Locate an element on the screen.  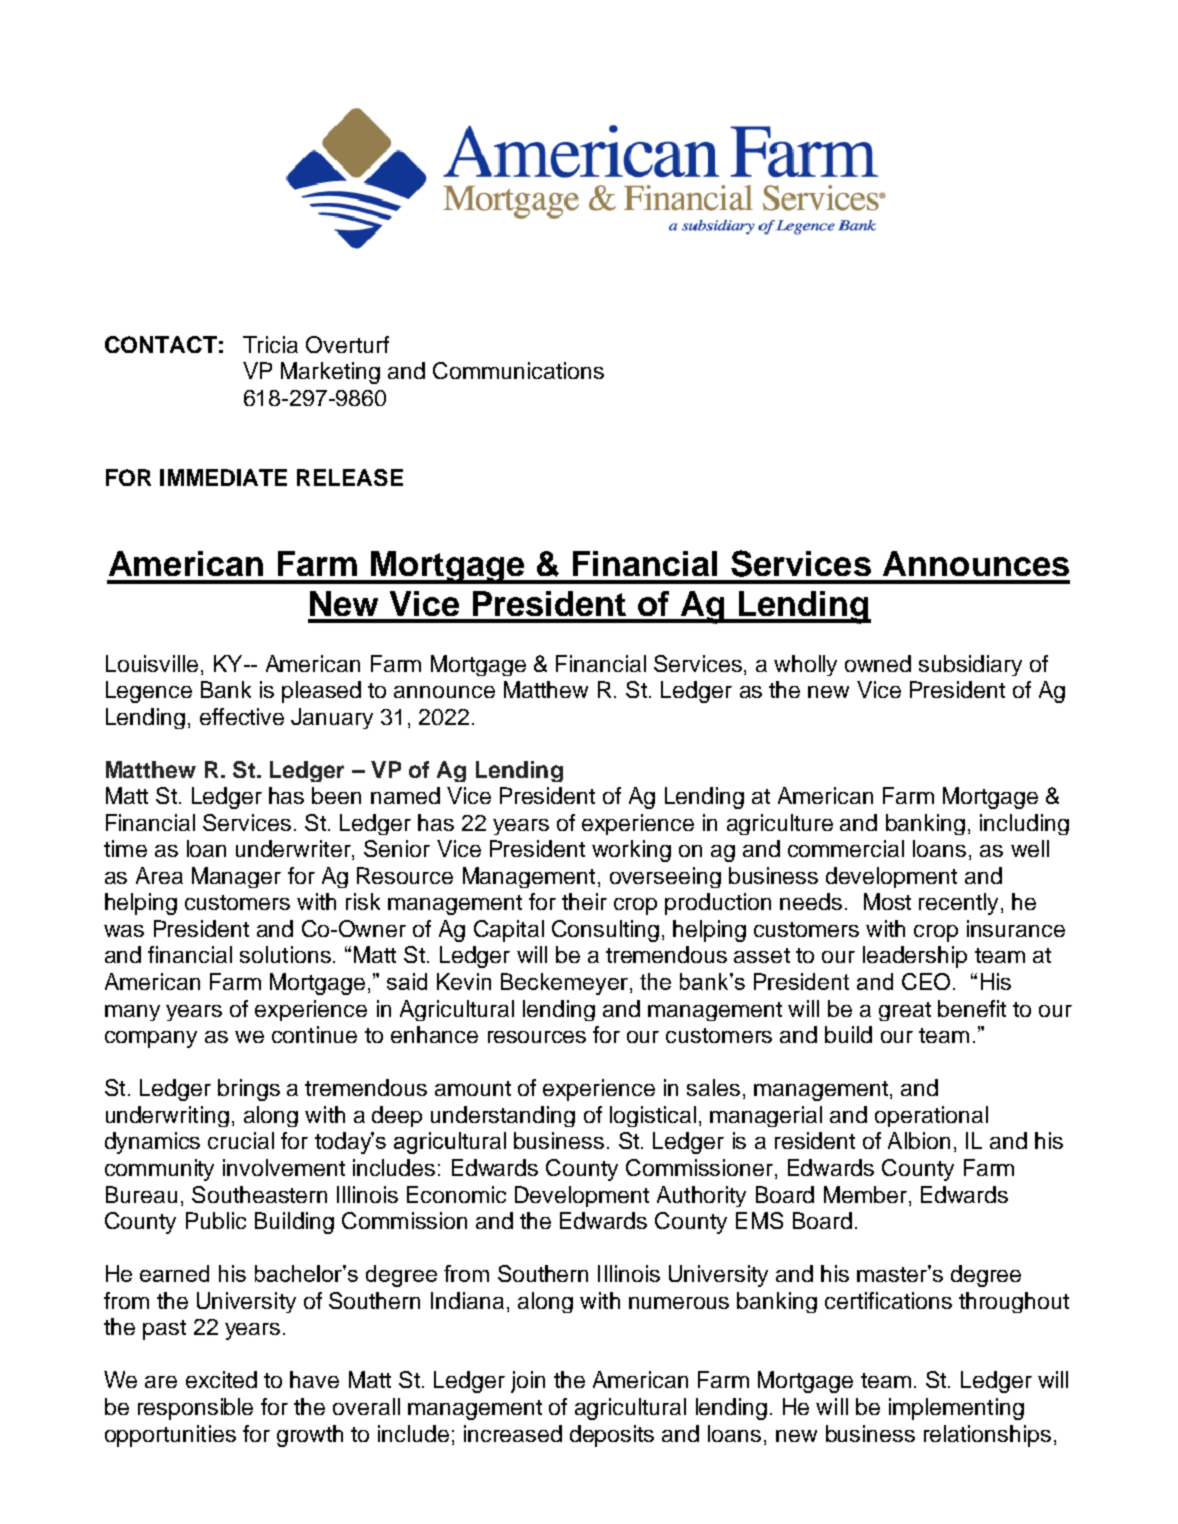
join is located at coordinates (528, 1382).
